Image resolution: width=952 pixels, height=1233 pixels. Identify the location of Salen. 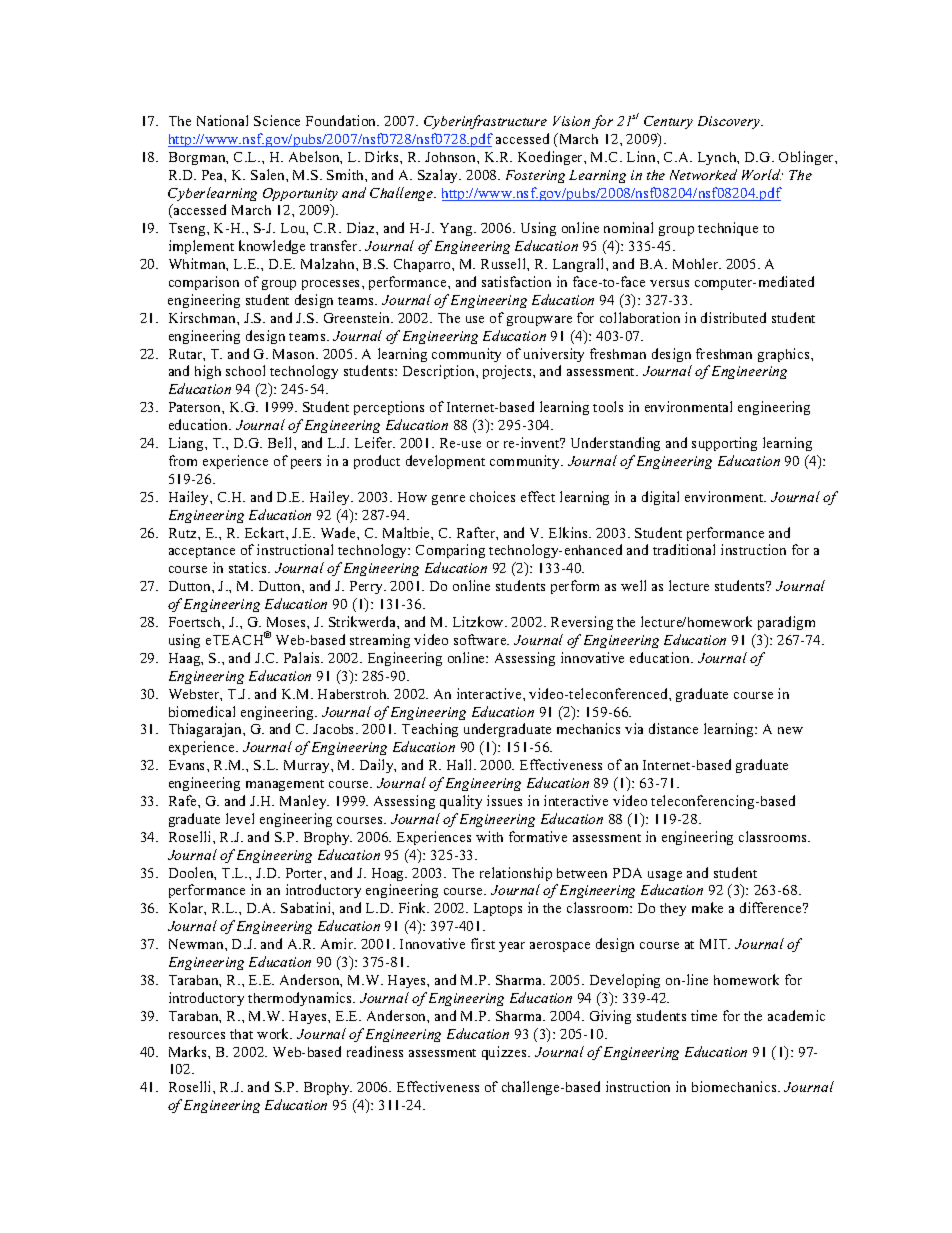
(269, 174).
